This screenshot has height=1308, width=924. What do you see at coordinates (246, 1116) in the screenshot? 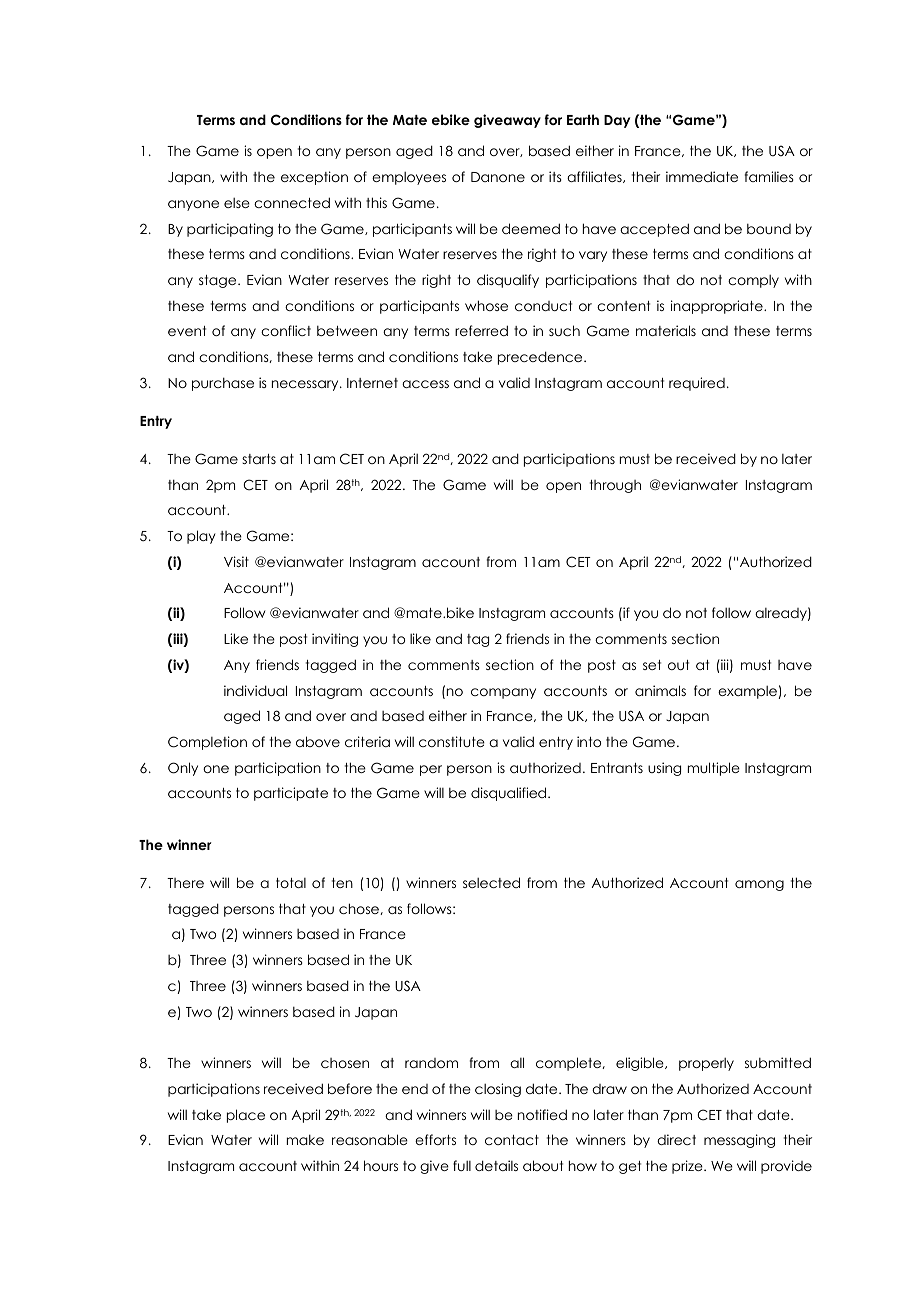
I see `place` at bounding box center [246, 1116].
